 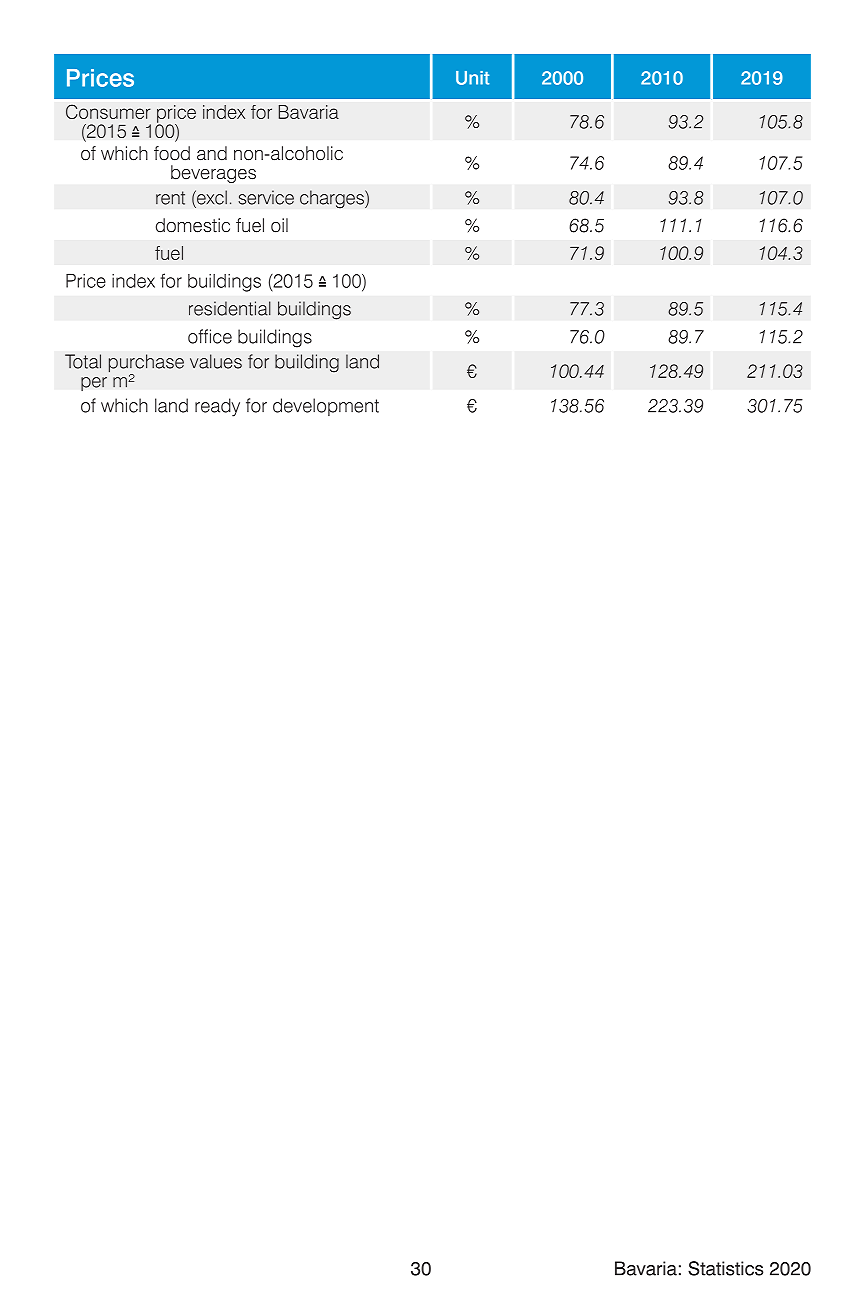 I want to click on values, so click(x=216, y=361).
